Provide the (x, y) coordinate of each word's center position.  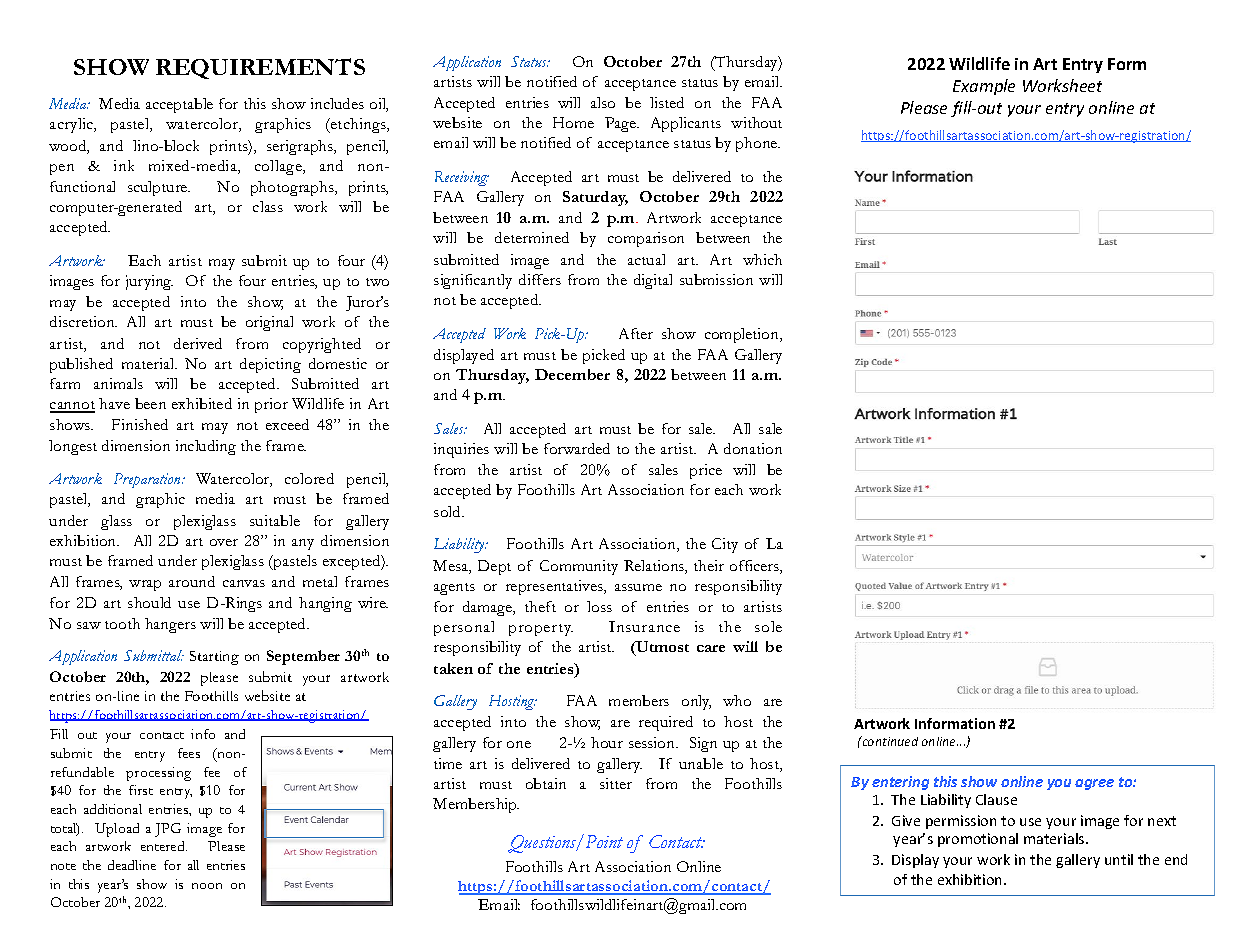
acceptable (179, 105)
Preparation (149, 480)
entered (164, 846)
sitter (616, 783)
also (603, 102)
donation (753, 448)
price (706, 471)
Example (984, 87)
